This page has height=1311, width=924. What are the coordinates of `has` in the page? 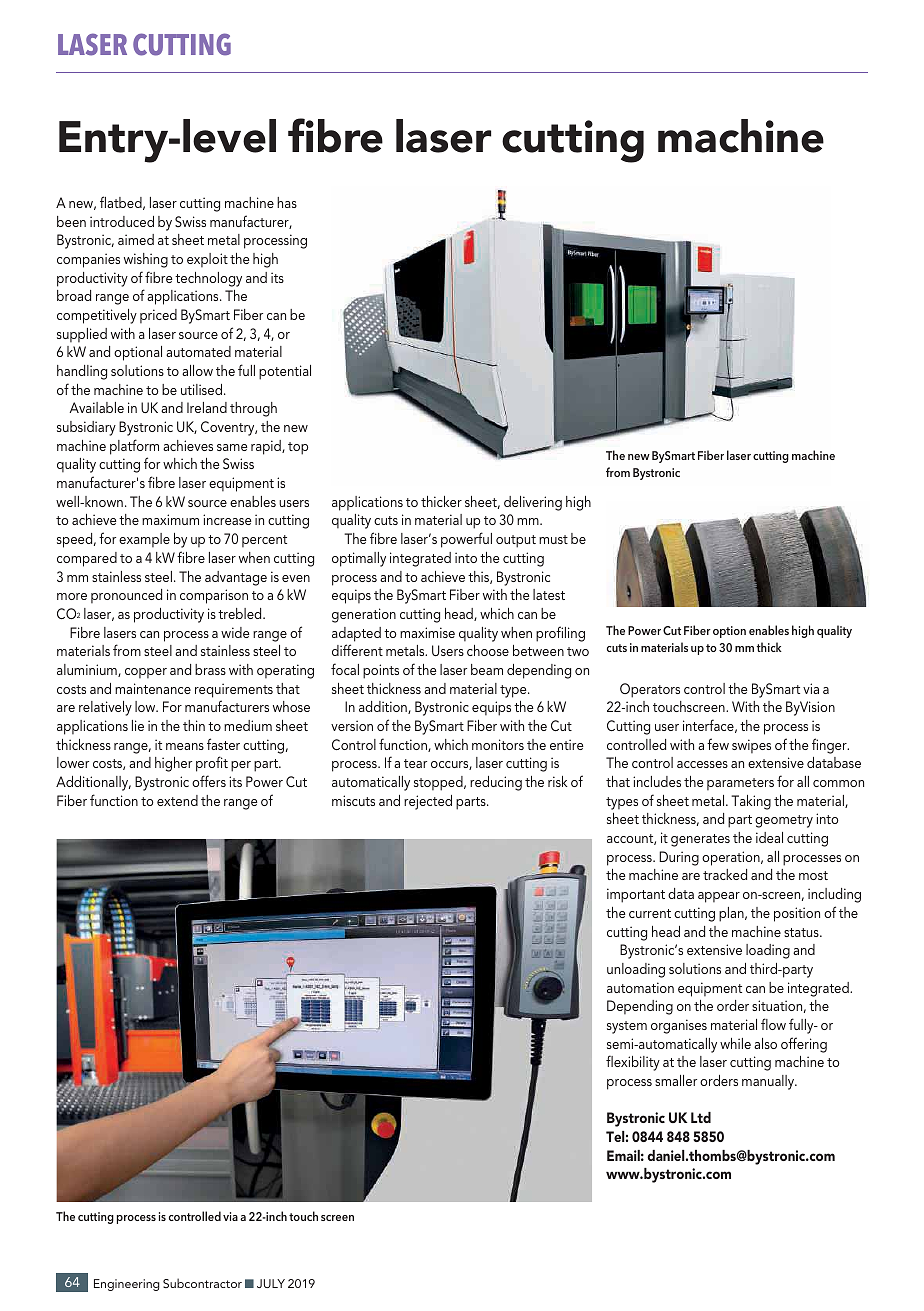 It's located at (287, 202).
